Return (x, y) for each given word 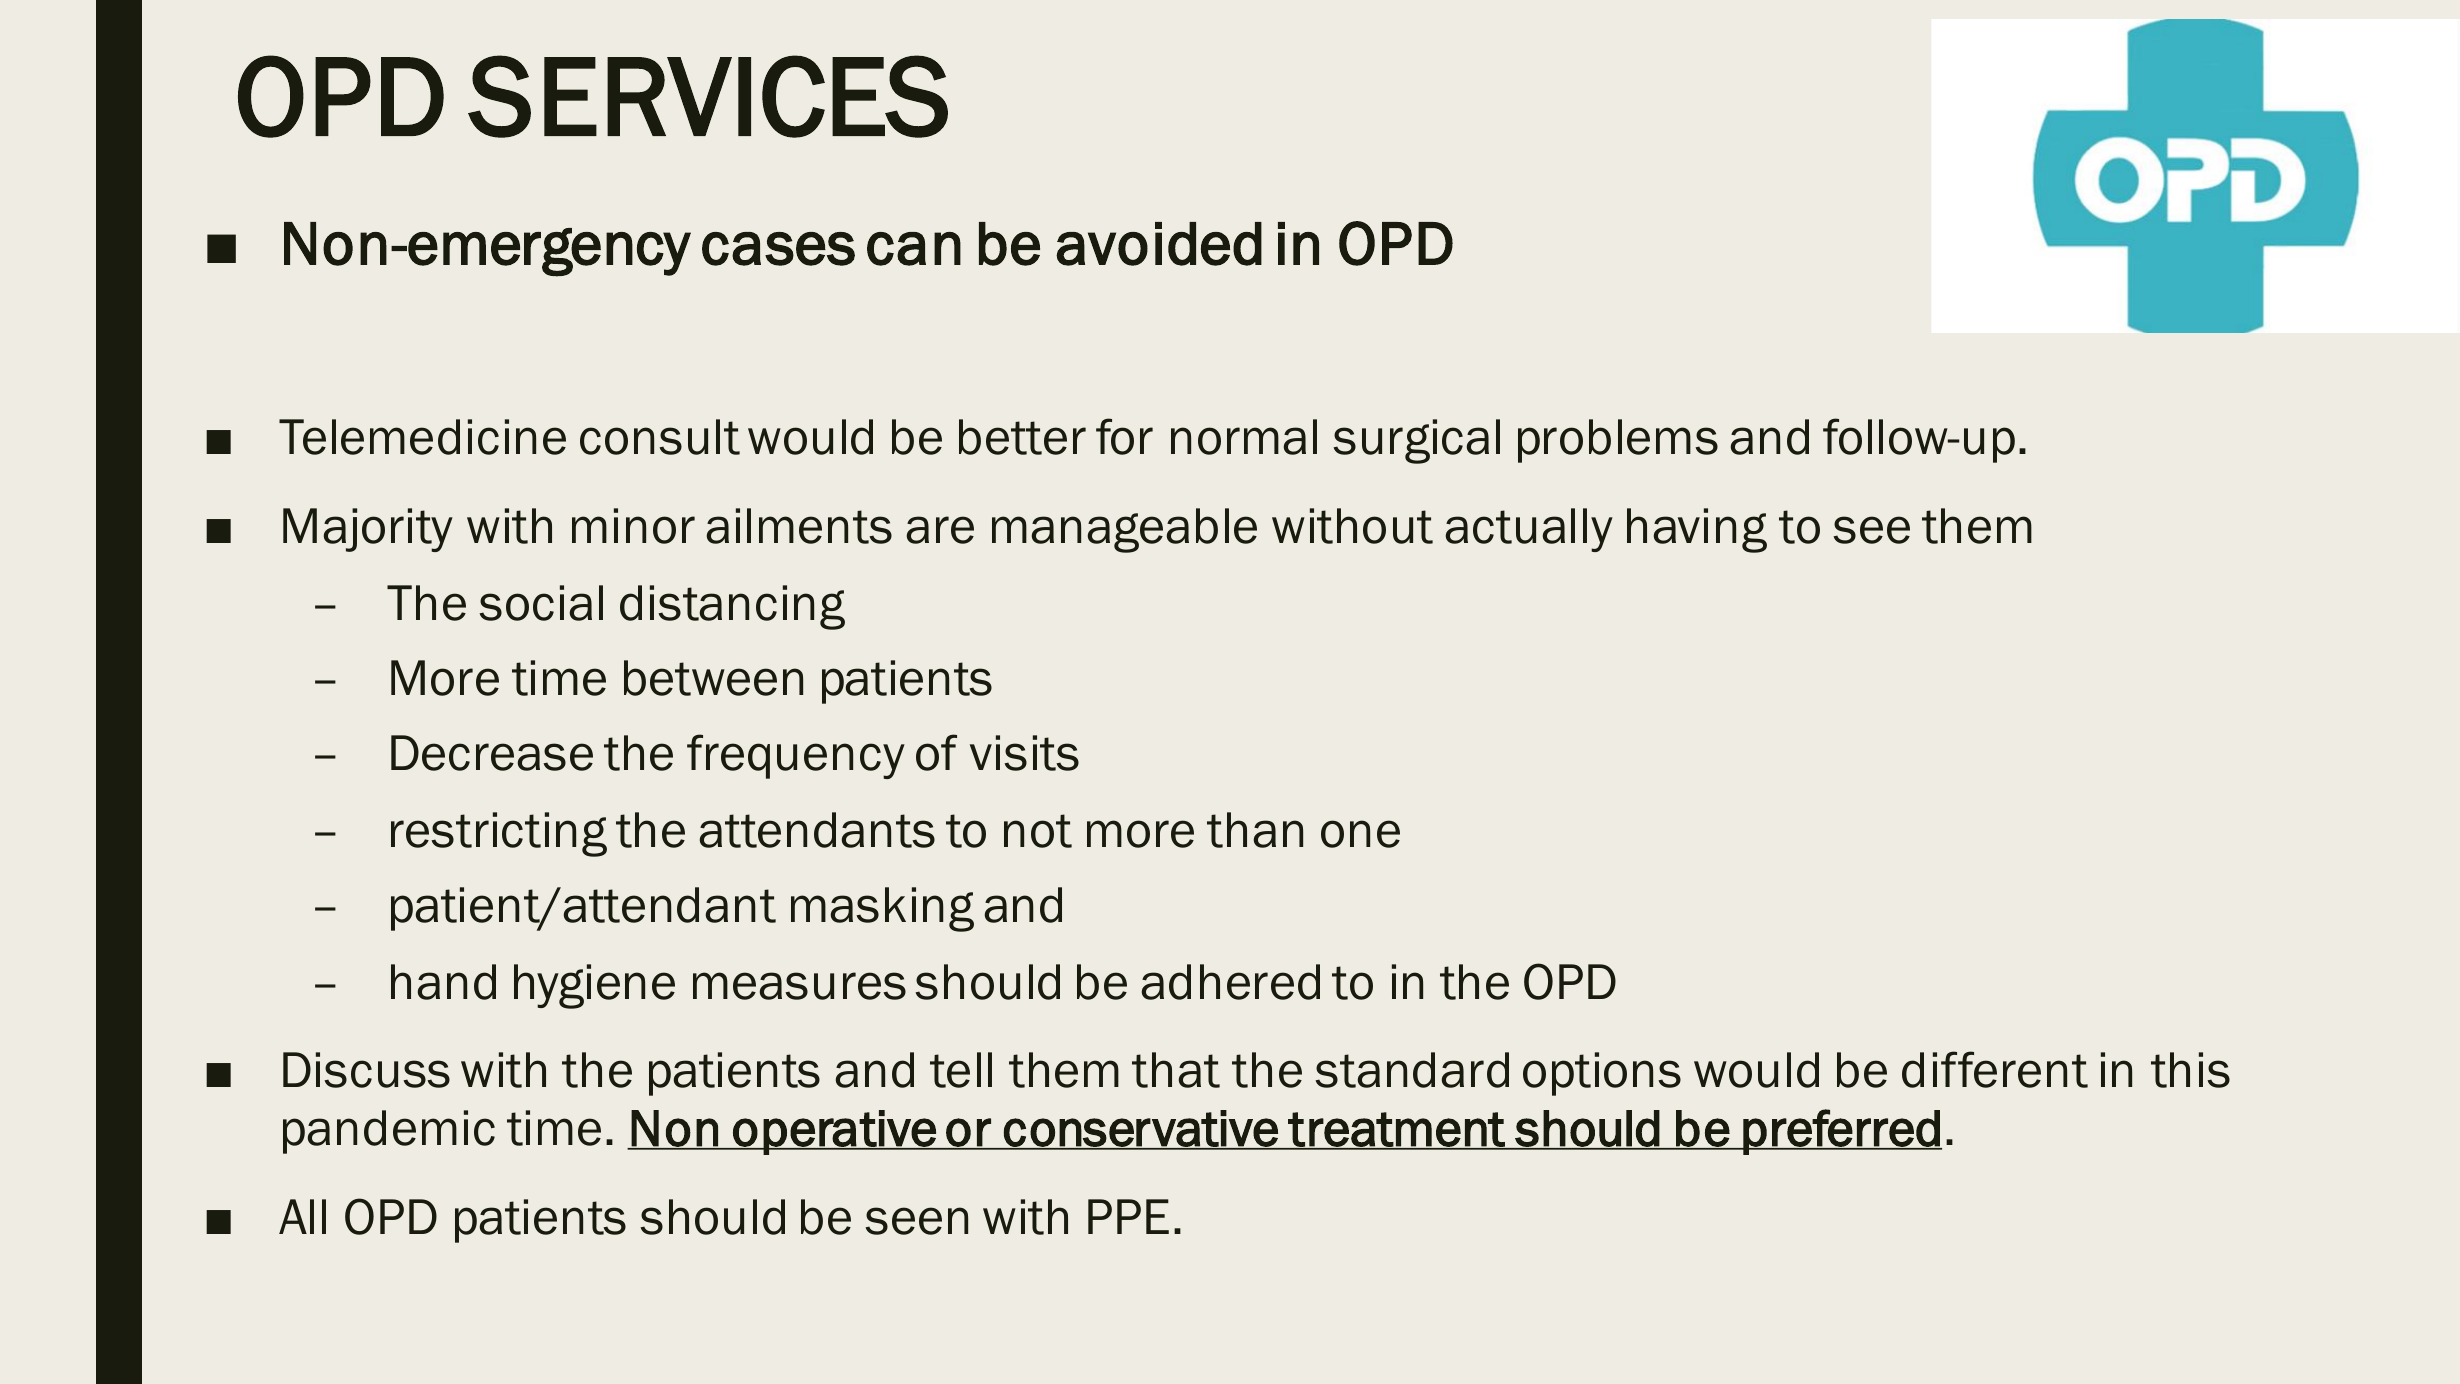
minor (633, 526)
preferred (1842, 1132)
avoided (1159, 244)
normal (1244, 437)
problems (1618, 441)
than (1255, 830)
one (1360, 834)
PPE (1128, 1216)
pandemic (389, 1132)
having (1697, 530)
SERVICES (708, 96)
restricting (499, 834)
